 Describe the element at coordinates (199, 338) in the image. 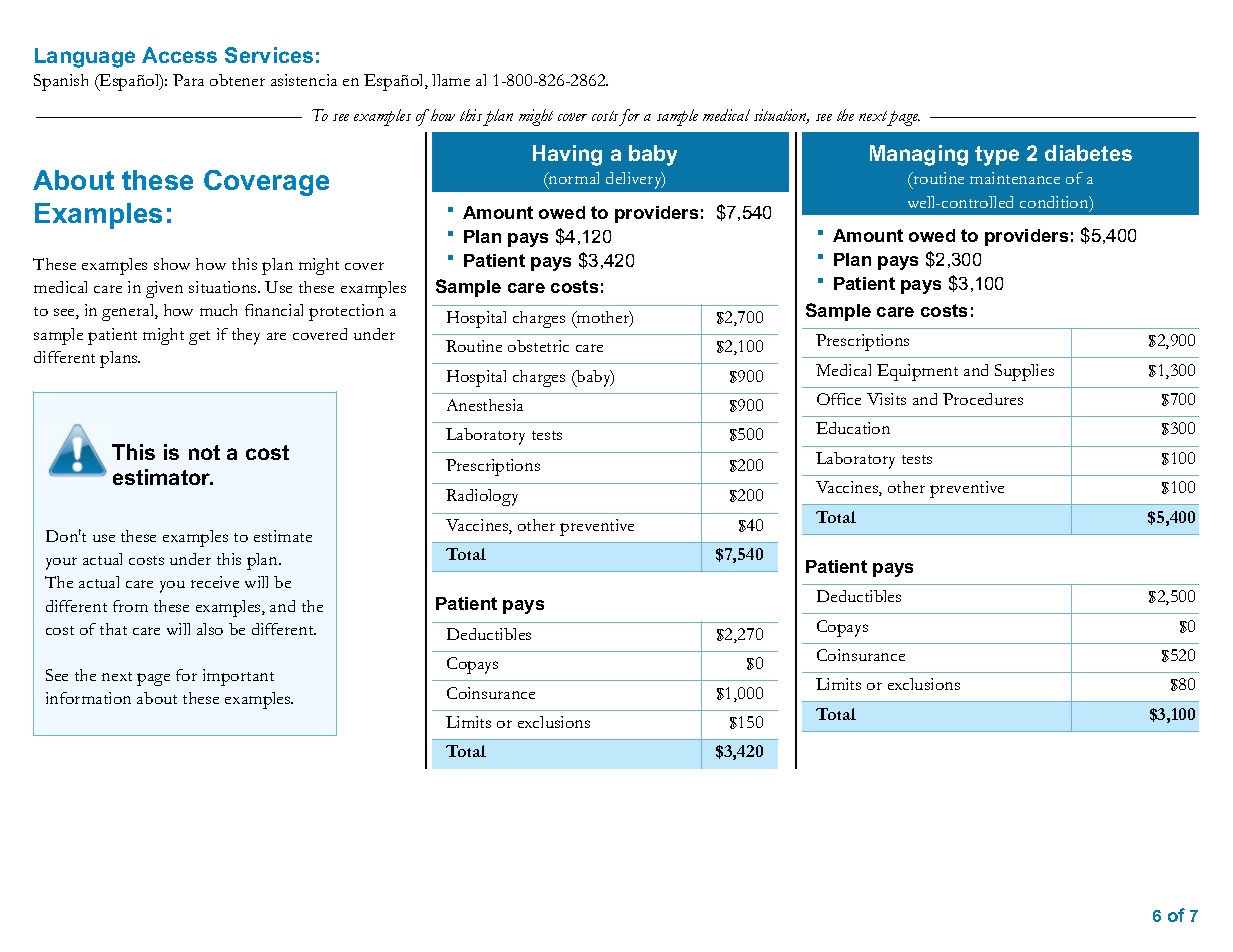

I see `get` at that location.
